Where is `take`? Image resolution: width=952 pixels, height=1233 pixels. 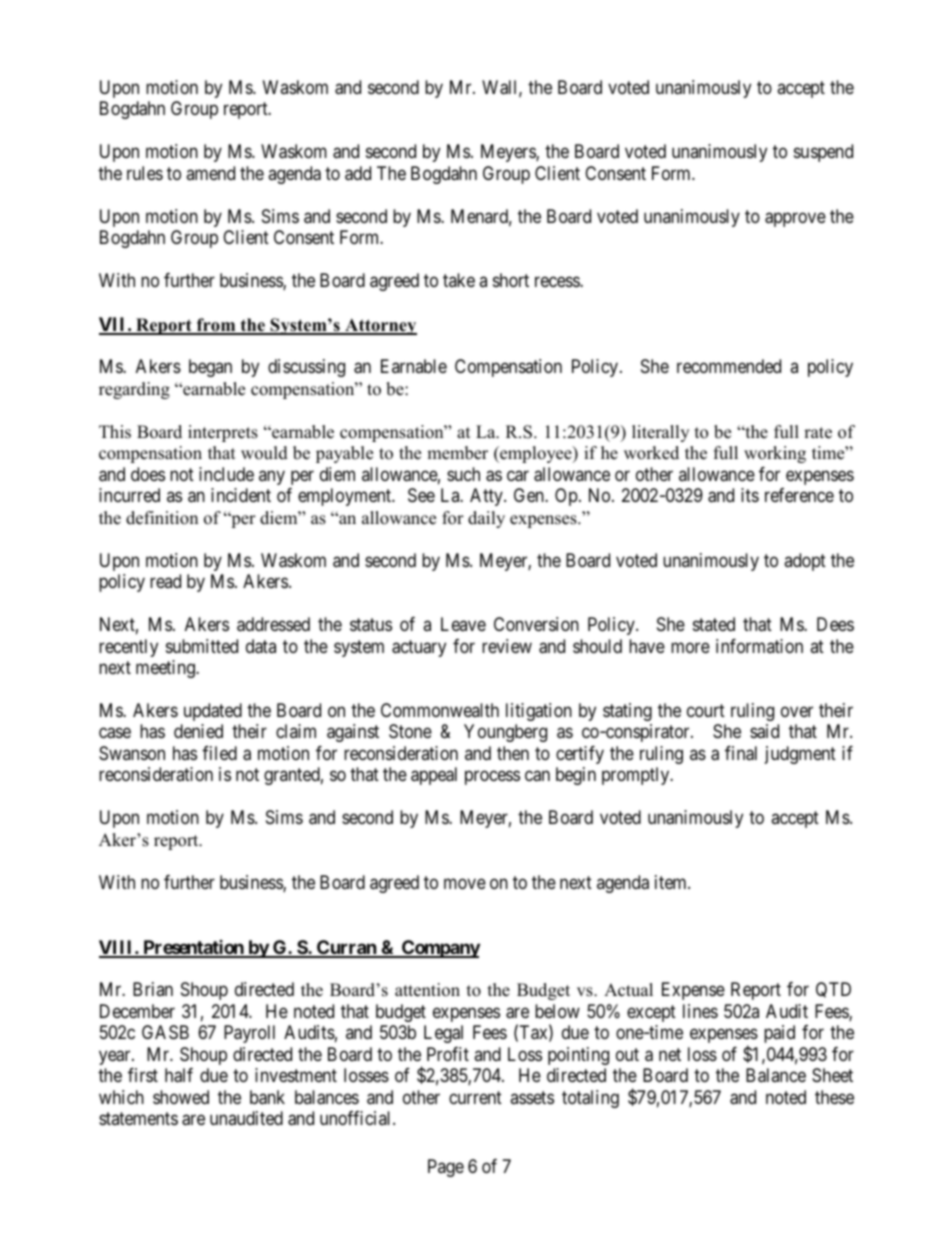 take is located at coordinates (459, 280).
